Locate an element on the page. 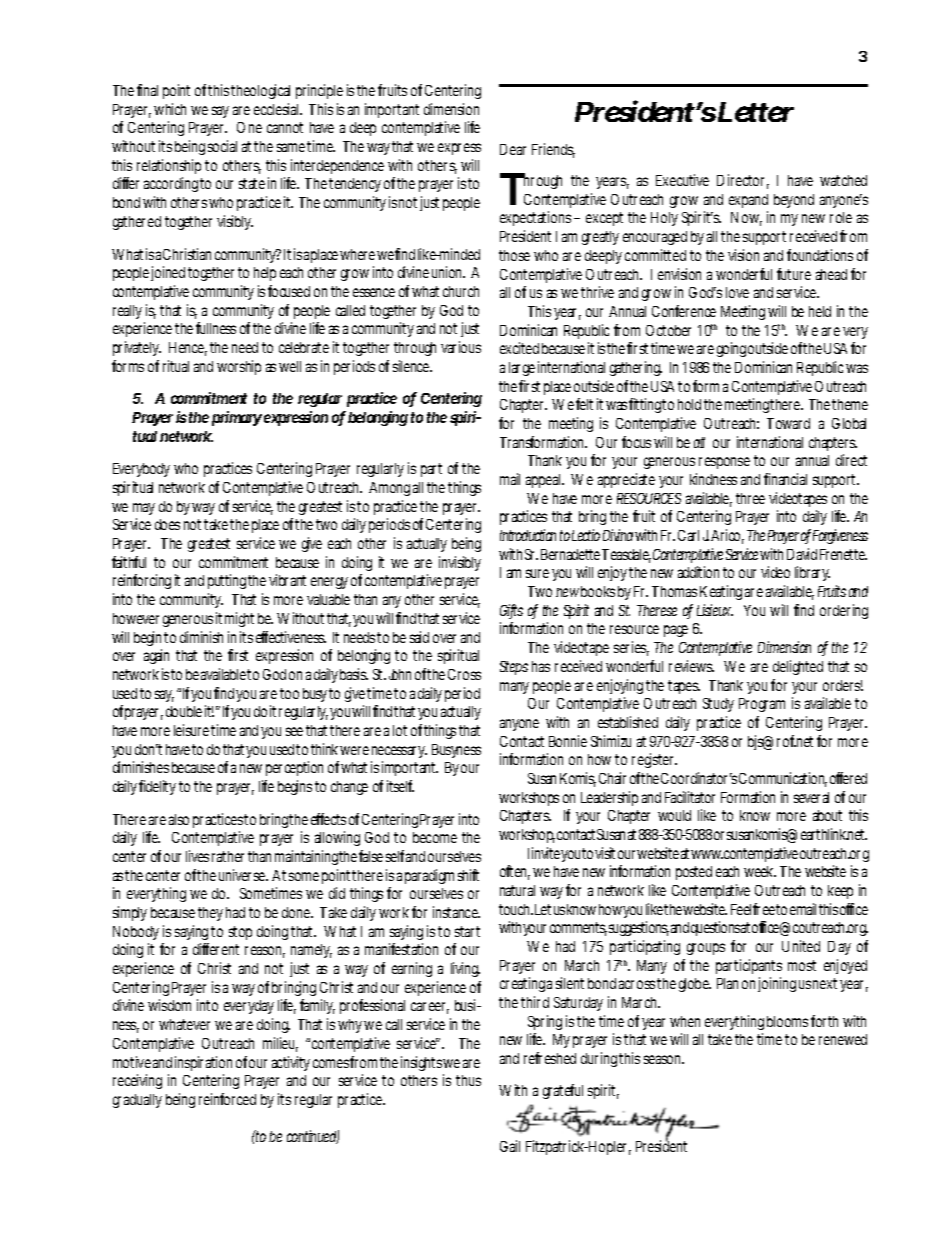  Communication is located at coordinates (783, 779).
